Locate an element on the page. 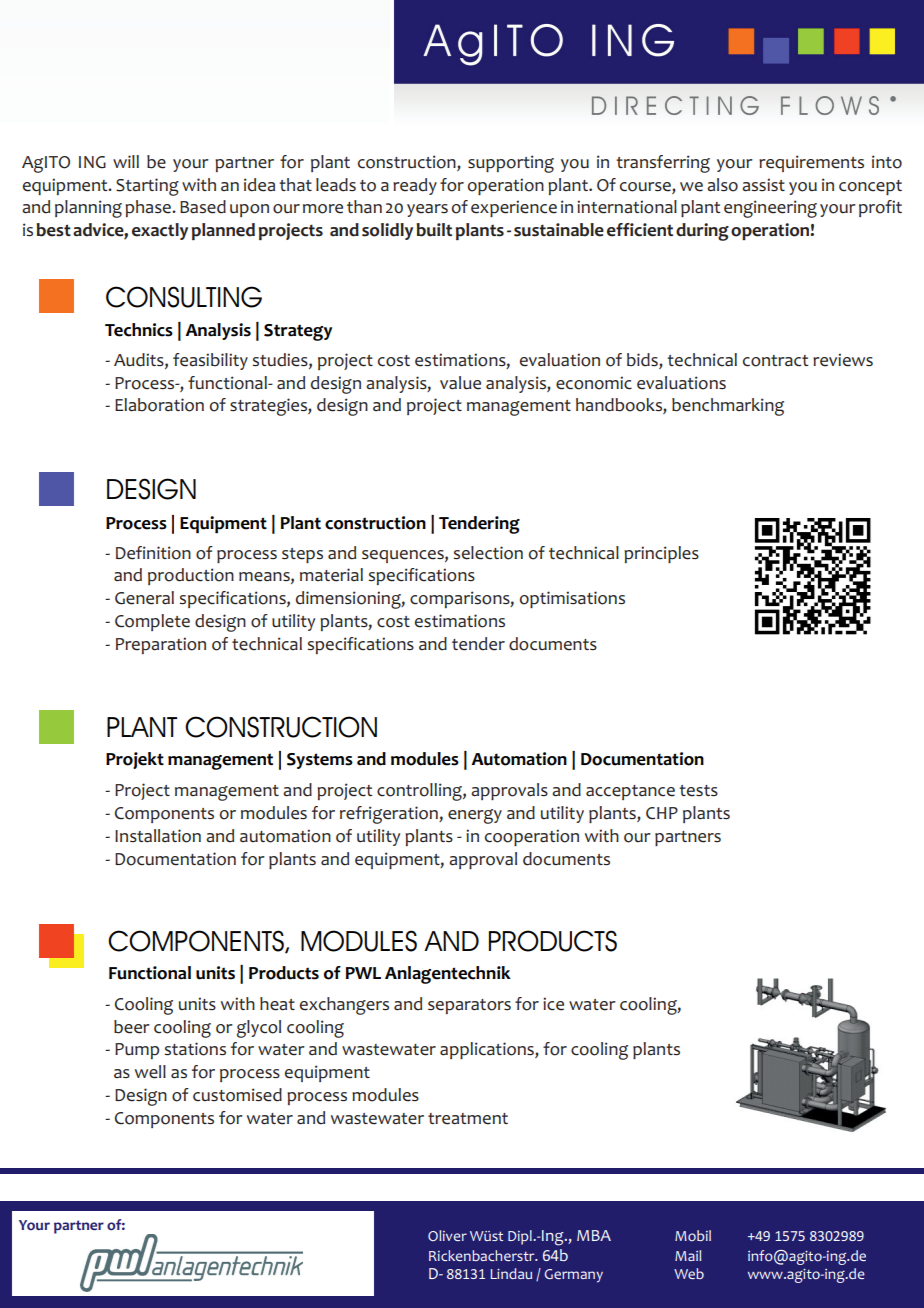  Elaboration is located at coordinates (159, 405).
